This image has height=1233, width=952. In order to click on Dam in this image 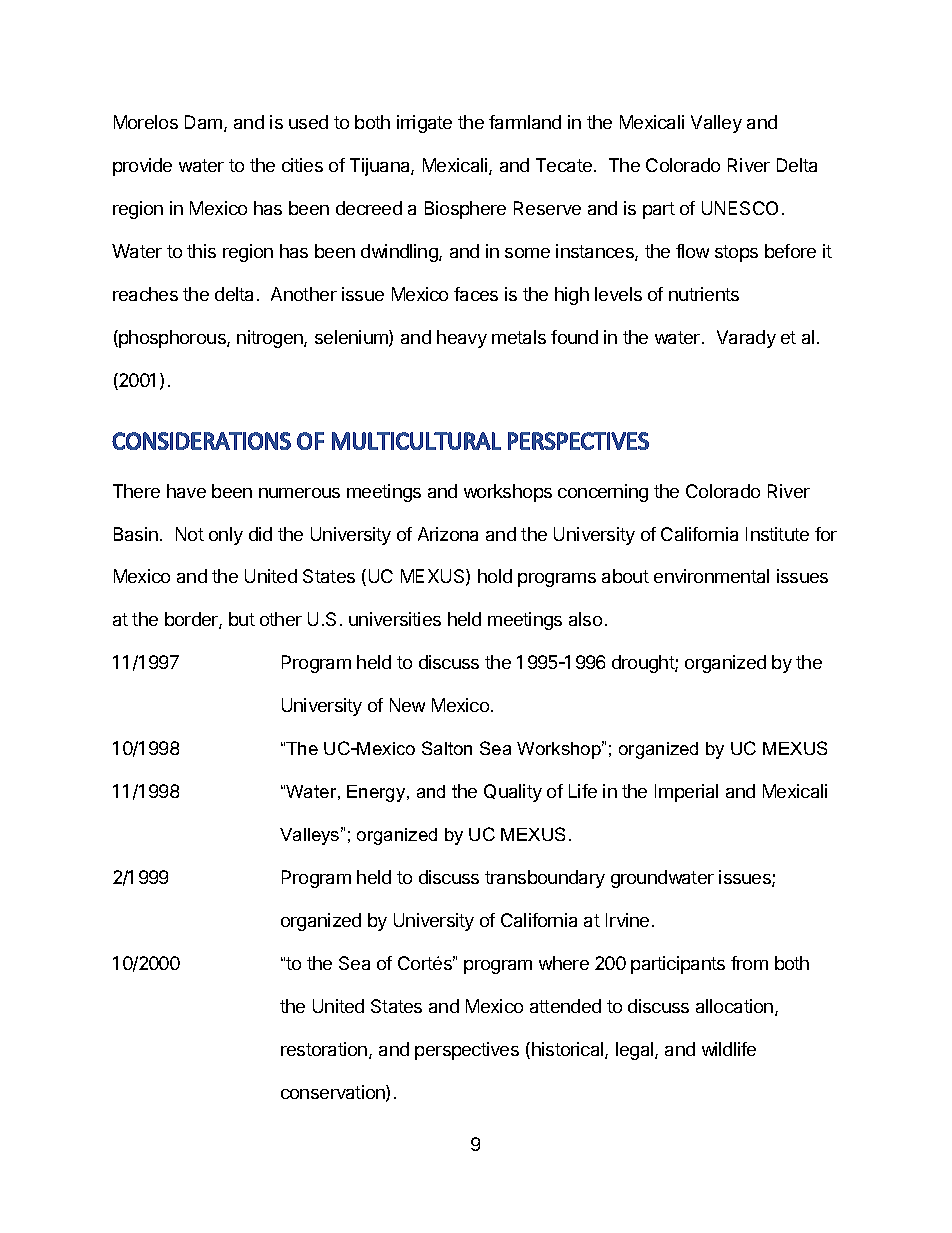, I will do `click(203, 122)`.
